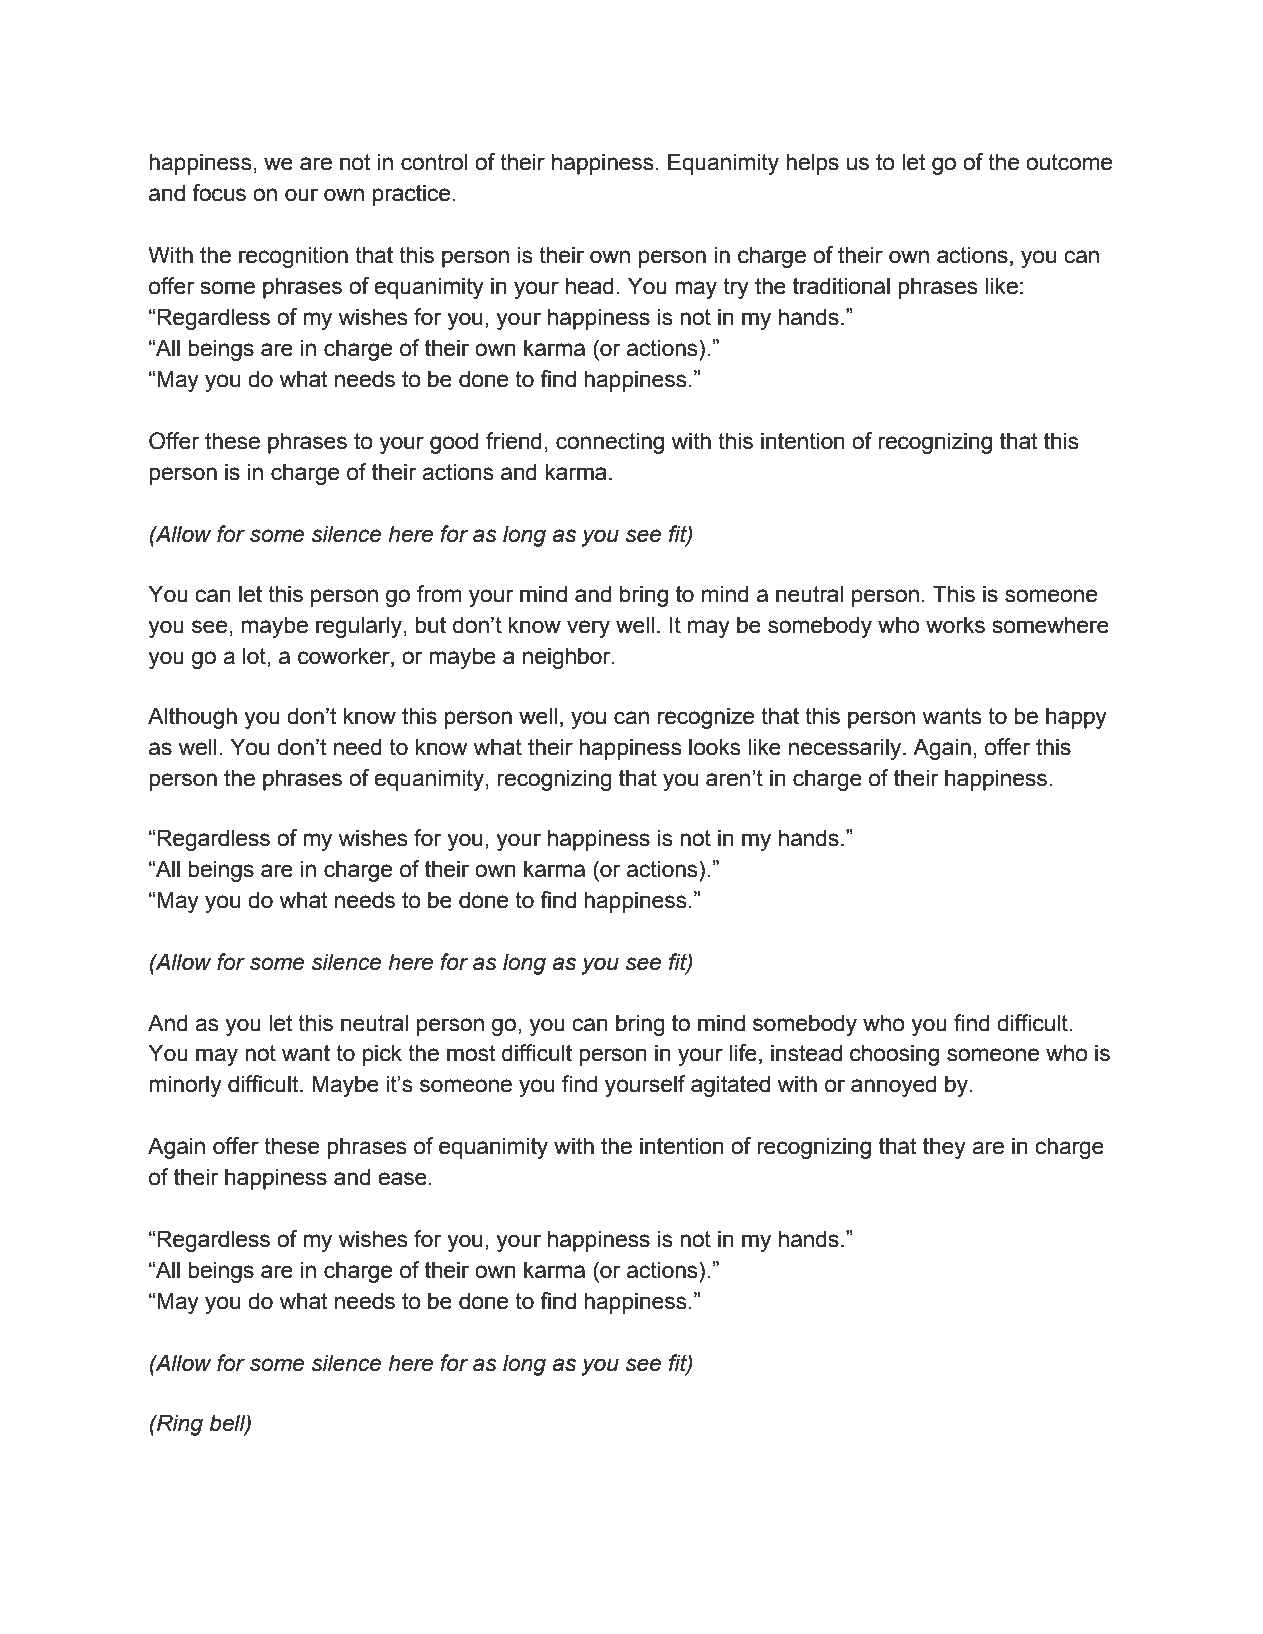 This image has height=1634, width=1263. I want to click on very, so click(588, 629).
